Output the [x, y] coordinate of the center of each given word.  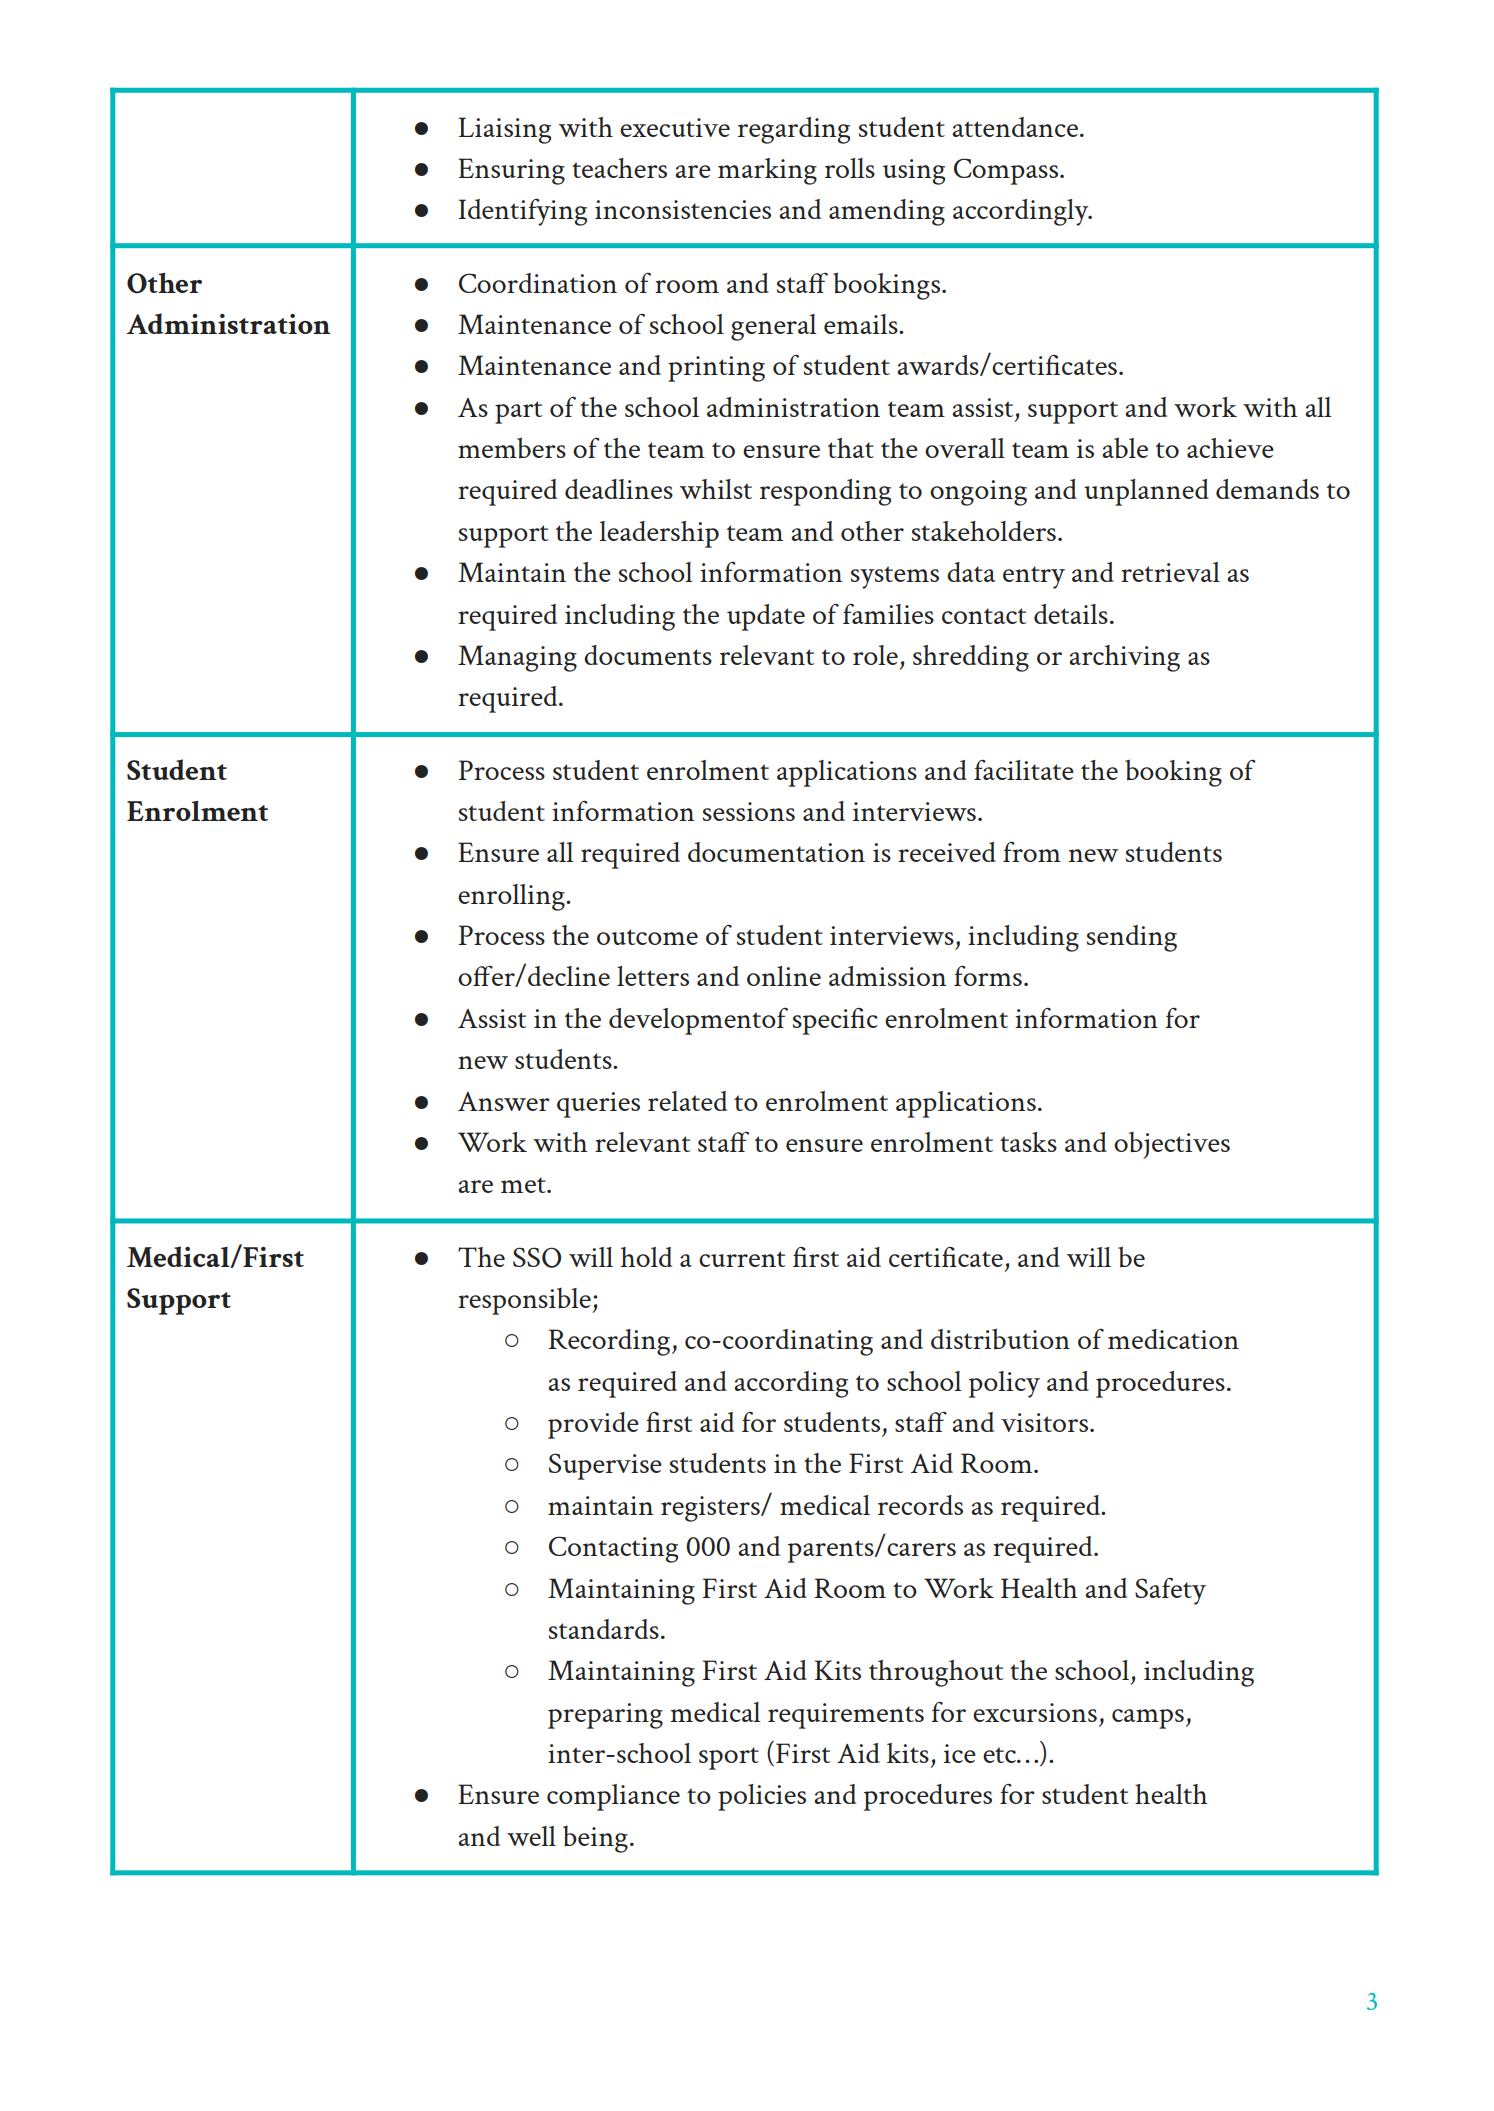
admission [888, 976]
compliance [613, 1797]
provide [593, 1425]
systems [895, 577]
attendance [1015, 127]
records [920, 1505]
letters [653, 976]
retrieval [1170, 572]
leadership [659, 534]
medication [1173, 1339]
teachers [619, 168]
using [914, 172]
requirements [846, 1716]
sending [1132, 938]
